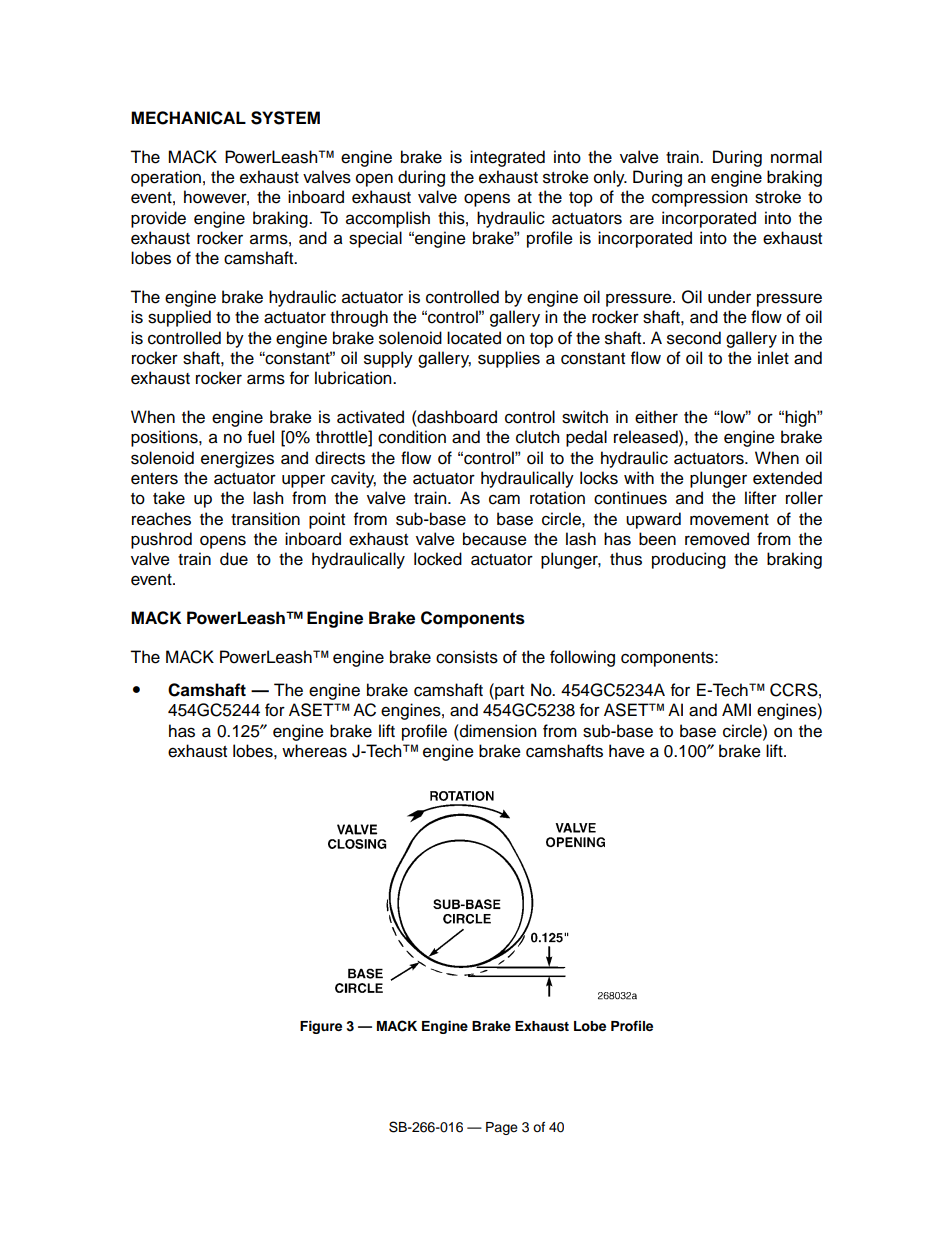  What do you see at coordinates (699, 198) in the screenshot?
I see `compression` at bounding box center [699, 198].
